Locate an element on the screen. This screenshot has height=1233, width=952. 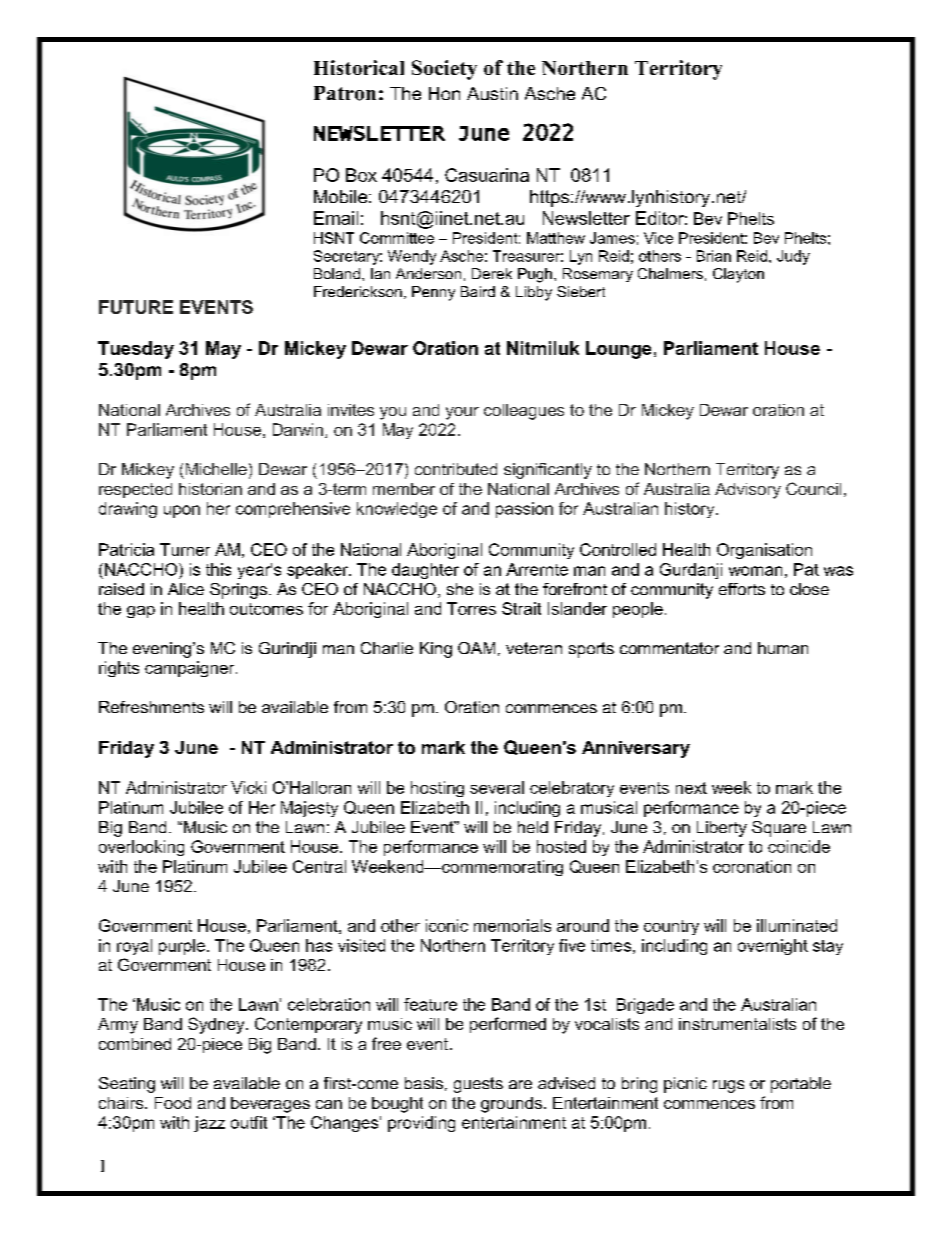
Food is located at coordinates (173, 1103).
